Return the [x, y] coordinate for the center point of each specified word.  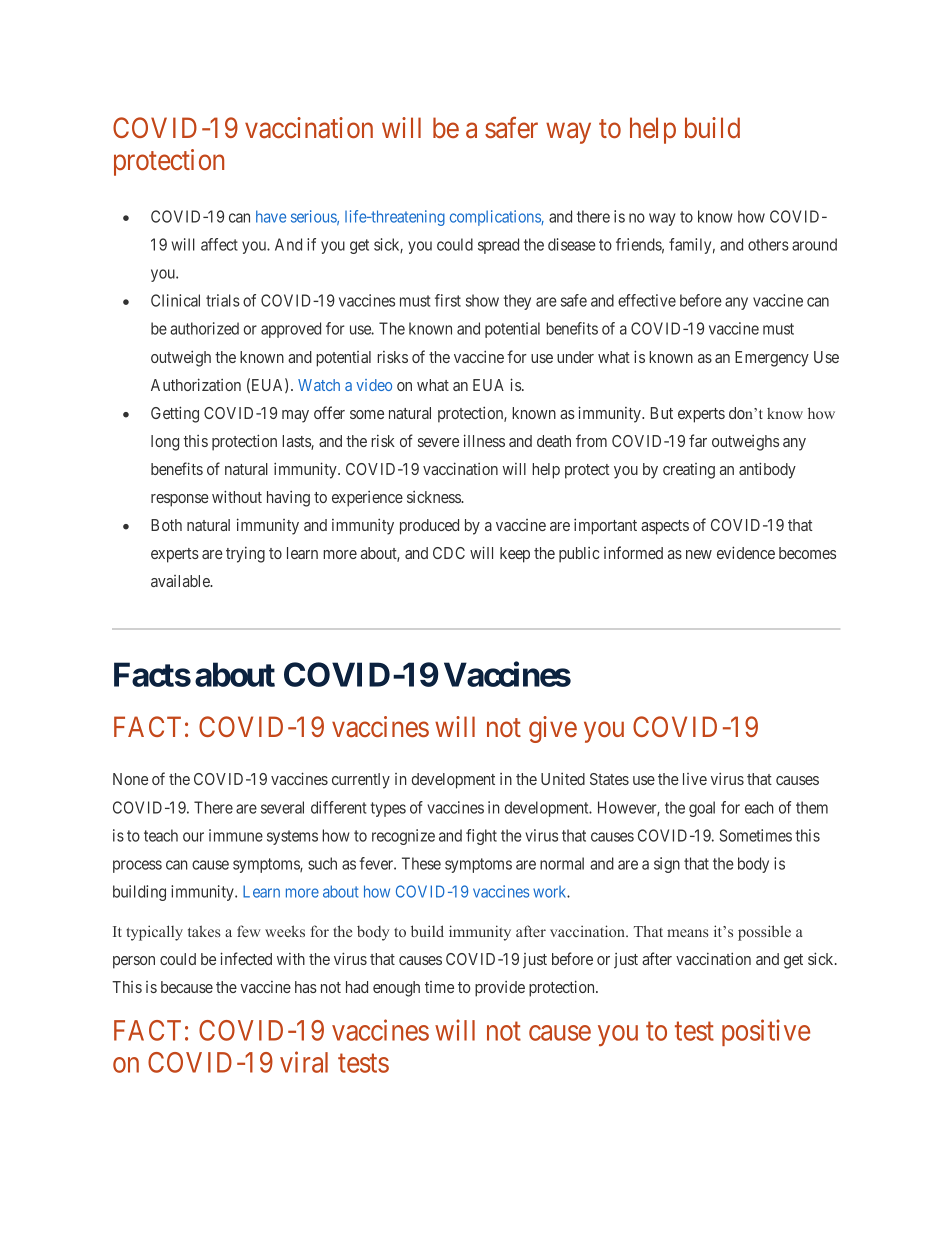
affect [219, 244]
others [768, 244]
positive [766, 1032]
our [193, 837]
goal [702, 809]
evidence [746, 552]
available [181, 581]
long [165, 443]
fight [481, 837]
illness [484, 440]
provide [500, 989]
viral [304, 1062]
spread [498, 246]
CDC [449, 553]
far [698, 440]
